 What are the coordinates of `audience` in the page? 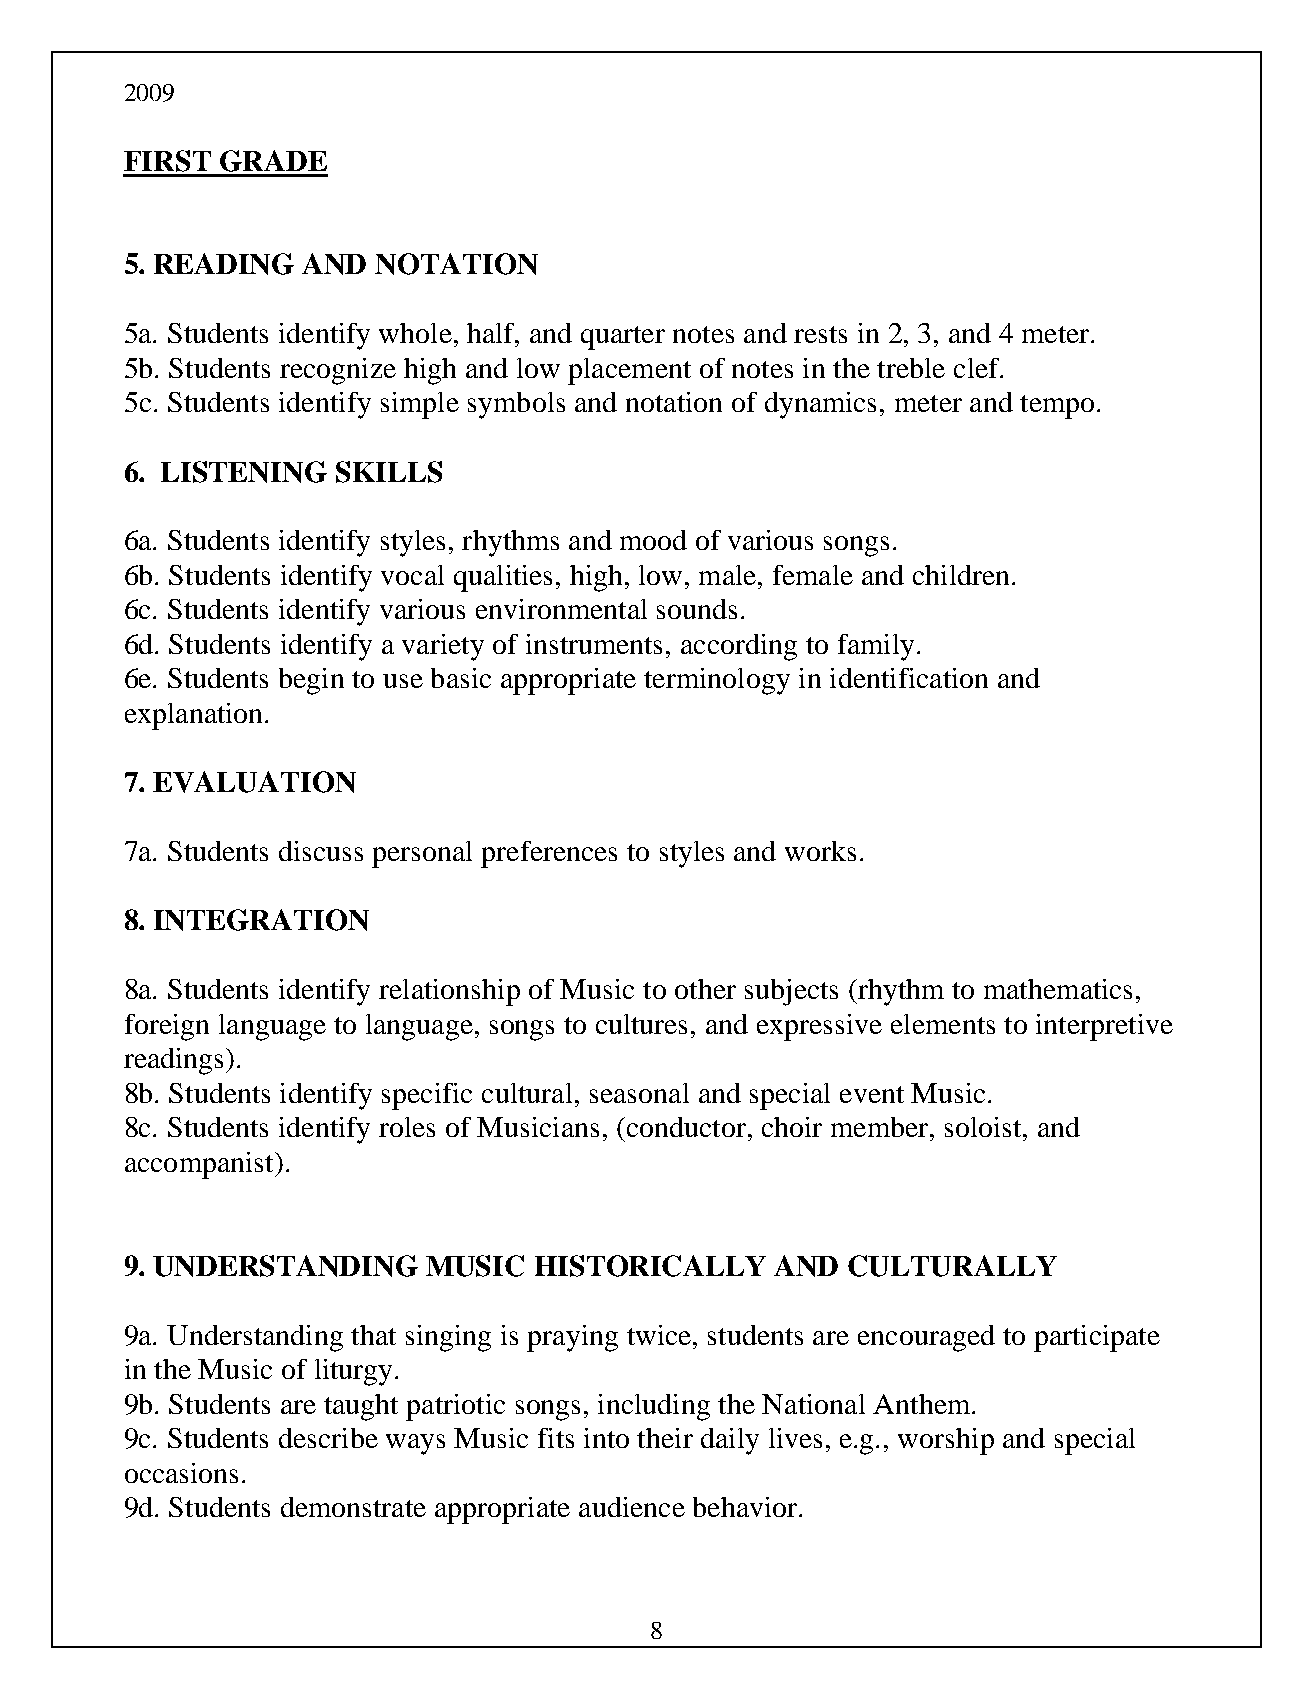 It's located at (632, 1507).
